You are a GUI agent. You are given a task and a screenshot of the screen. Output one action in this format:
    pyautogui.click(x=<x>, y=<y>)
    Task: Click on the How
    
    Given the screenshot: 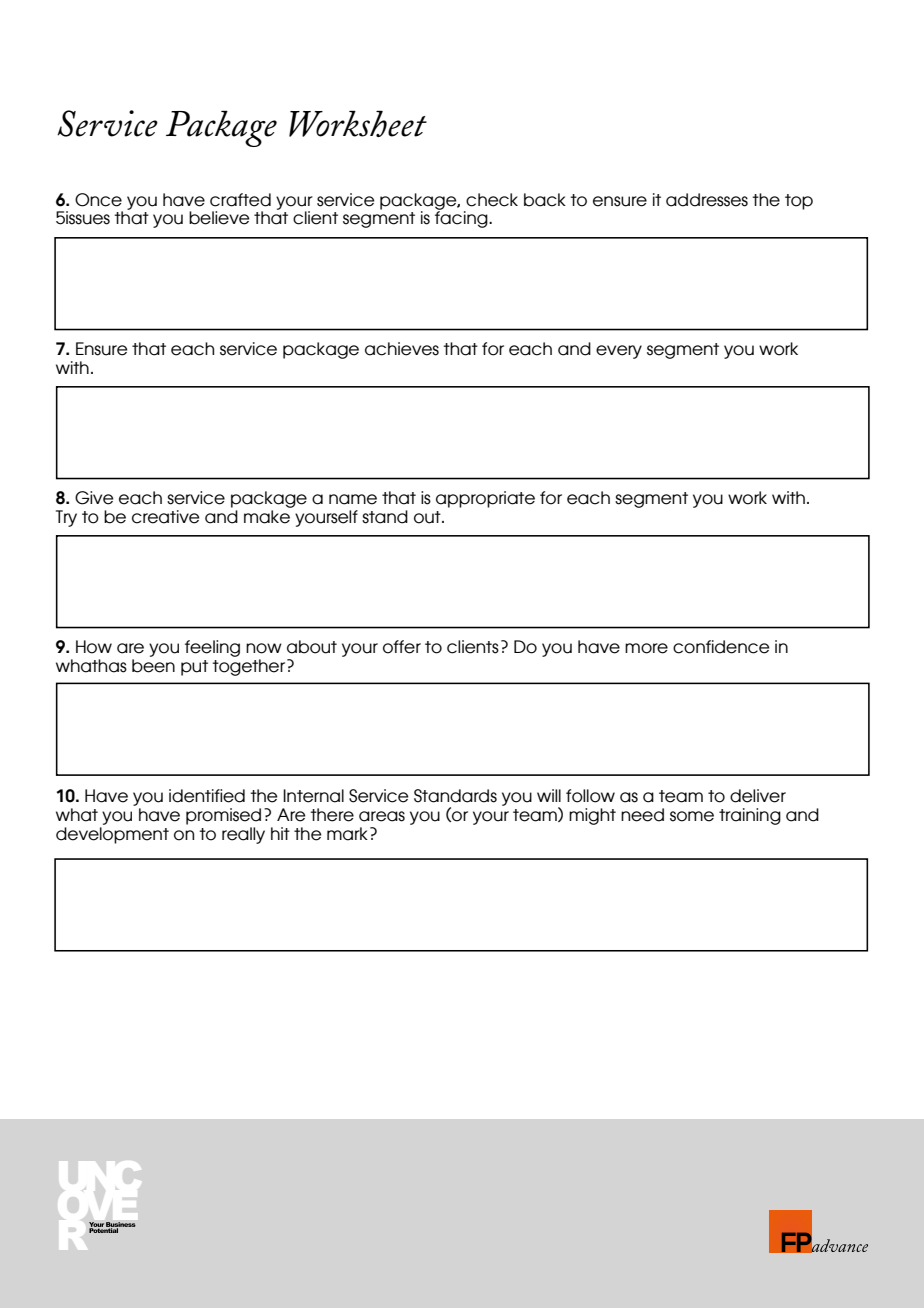 What is the action you would take?
    pyautogui.click(x=94, y=647)
